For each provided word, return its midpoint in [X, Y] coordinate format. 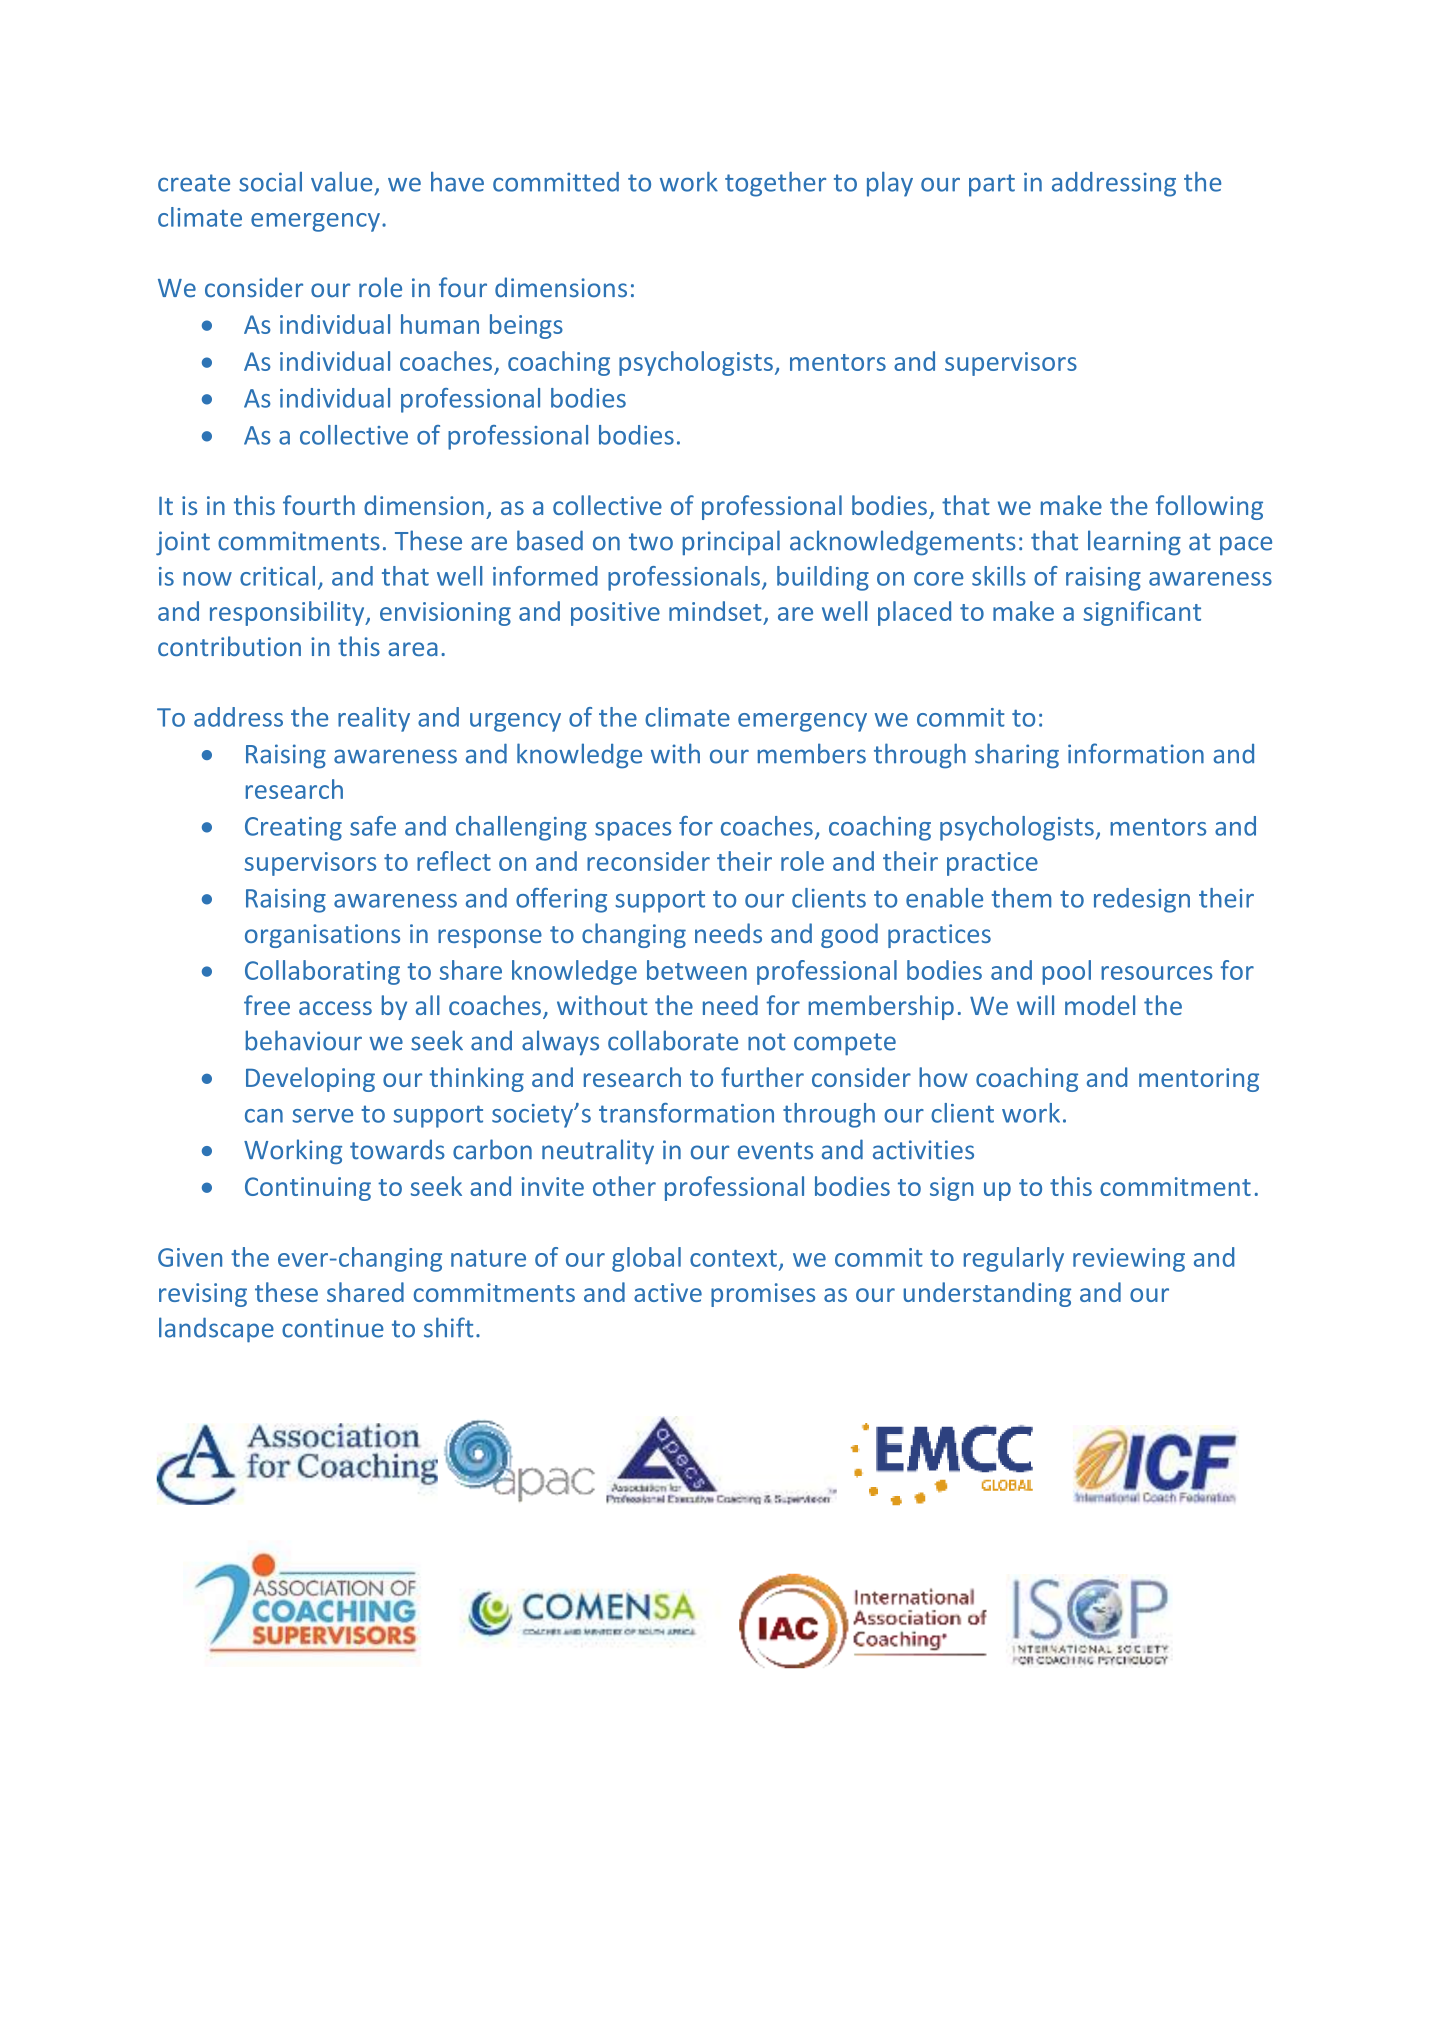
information [1136, 753]
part [992, 185]
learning [1134, 543]
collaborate [673, 1040]
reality [374, 719]
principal [731, 543]
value [341, 182]
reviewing [1129, 1260]
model [1100, 1005]
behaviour [304, 1040]
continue [333, 1328]
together [775, 184]
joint [183, 543]
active [668, 1292]
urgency [515, 722]
